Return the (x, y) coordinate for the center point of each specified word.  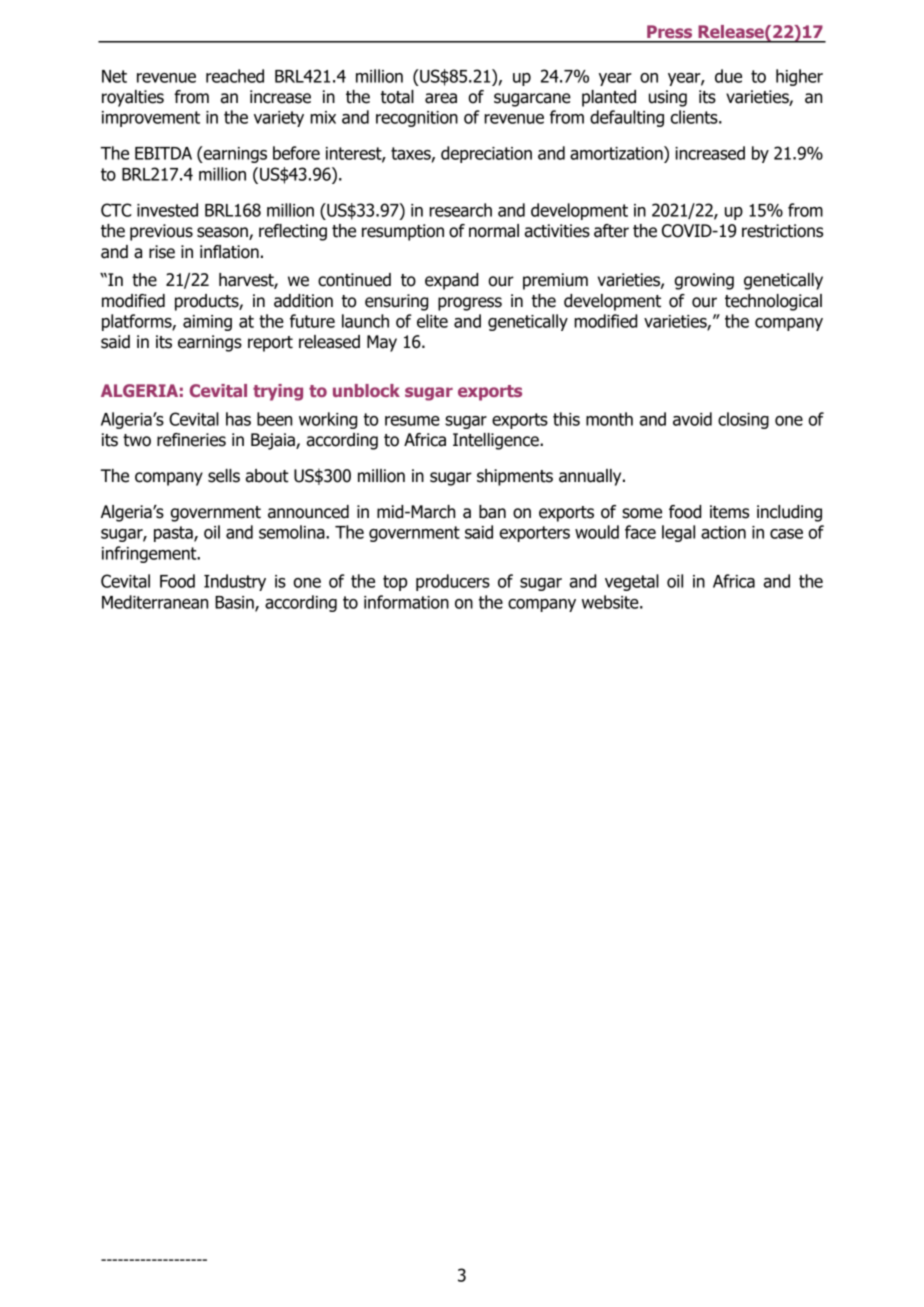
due (728, 76)
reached (235, 76)
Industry (235, 582)
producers (453, 582)
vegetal (632, 582)
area (441, 98)
